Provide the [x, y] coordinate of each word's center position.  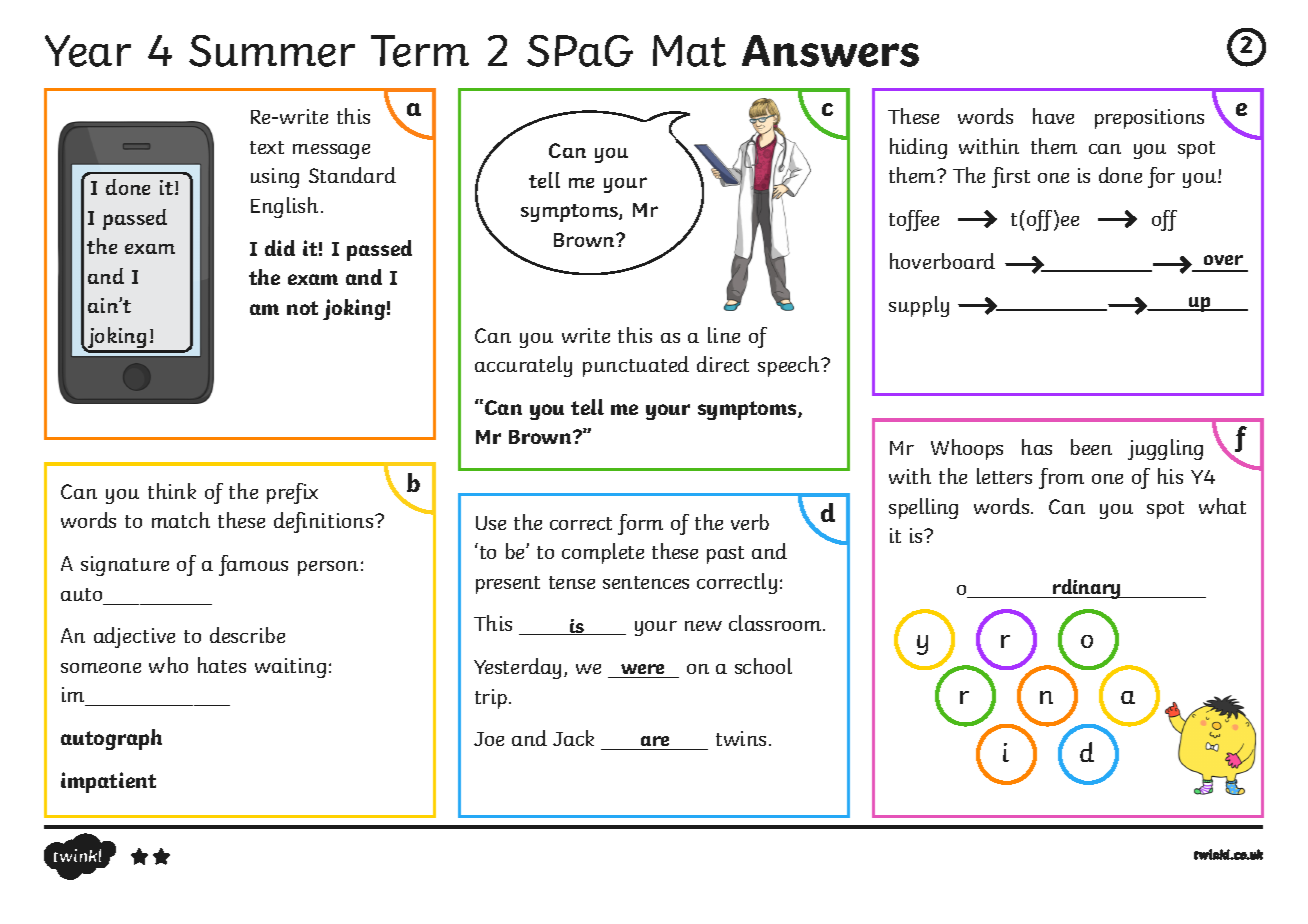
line [724, 335]
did [280, 248]
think [172, 491]
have [1053, 116]
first [1011, 177]
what [1222, 506]
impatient [108, 782]
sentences [646, 582]
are [655, 741]
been [1091, 447]
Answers [830, 51]
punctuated [636, 366]
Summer [272, 51]
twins [741, 738]
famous [253, 565]
